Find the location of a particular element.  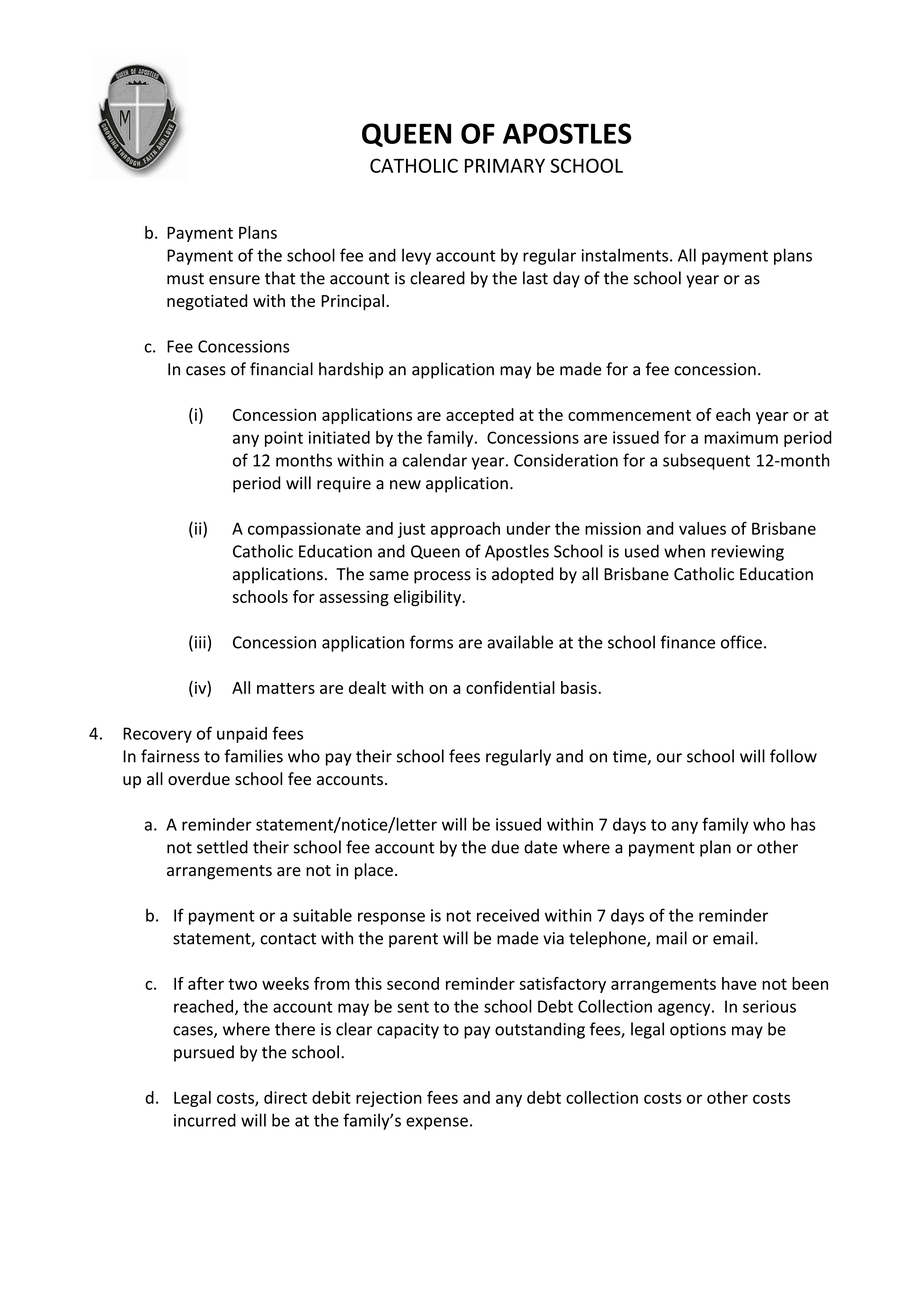

ensure is located at coordinates (234, 280).
